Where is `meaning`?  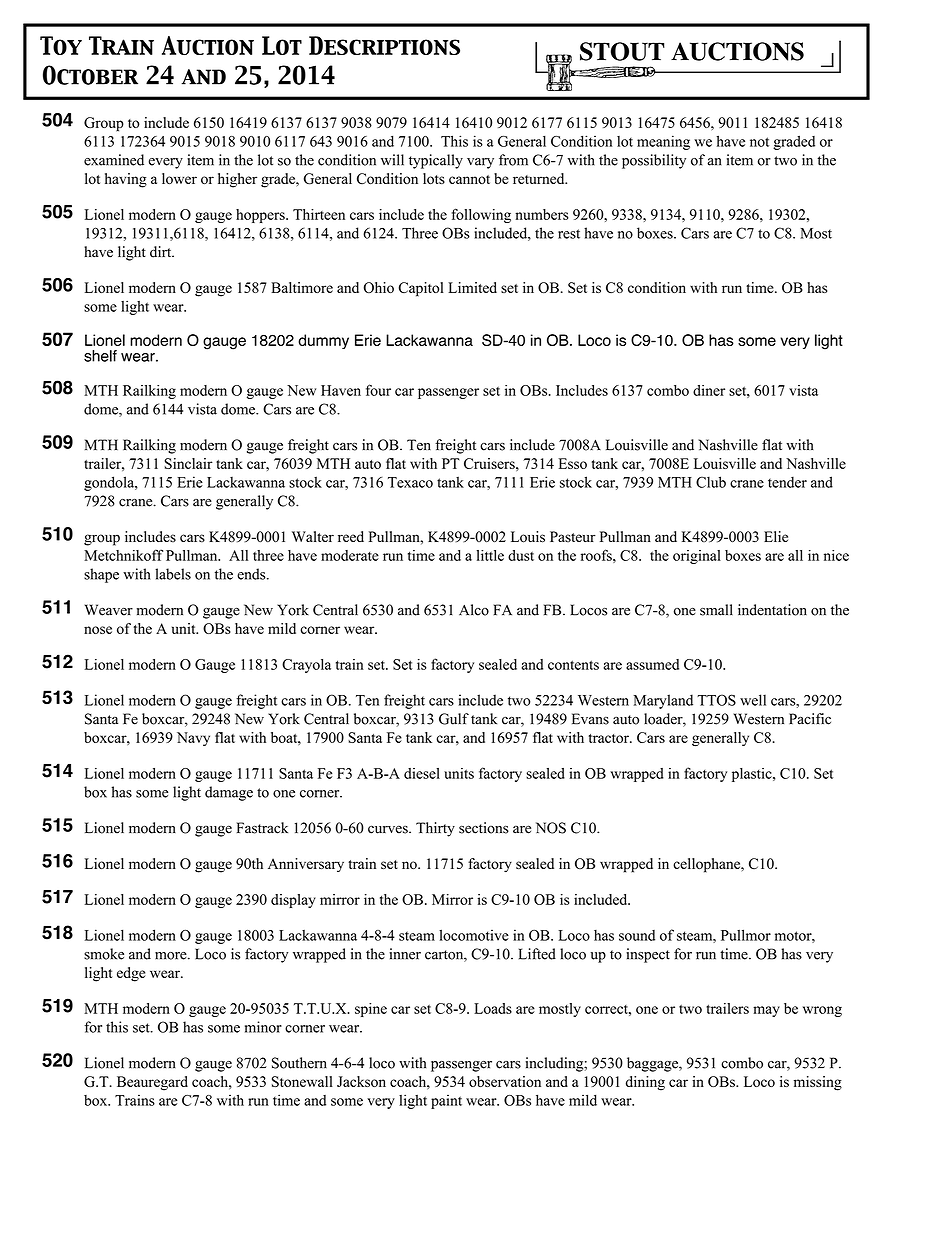
meaning is located at coordinates (663, 142).
